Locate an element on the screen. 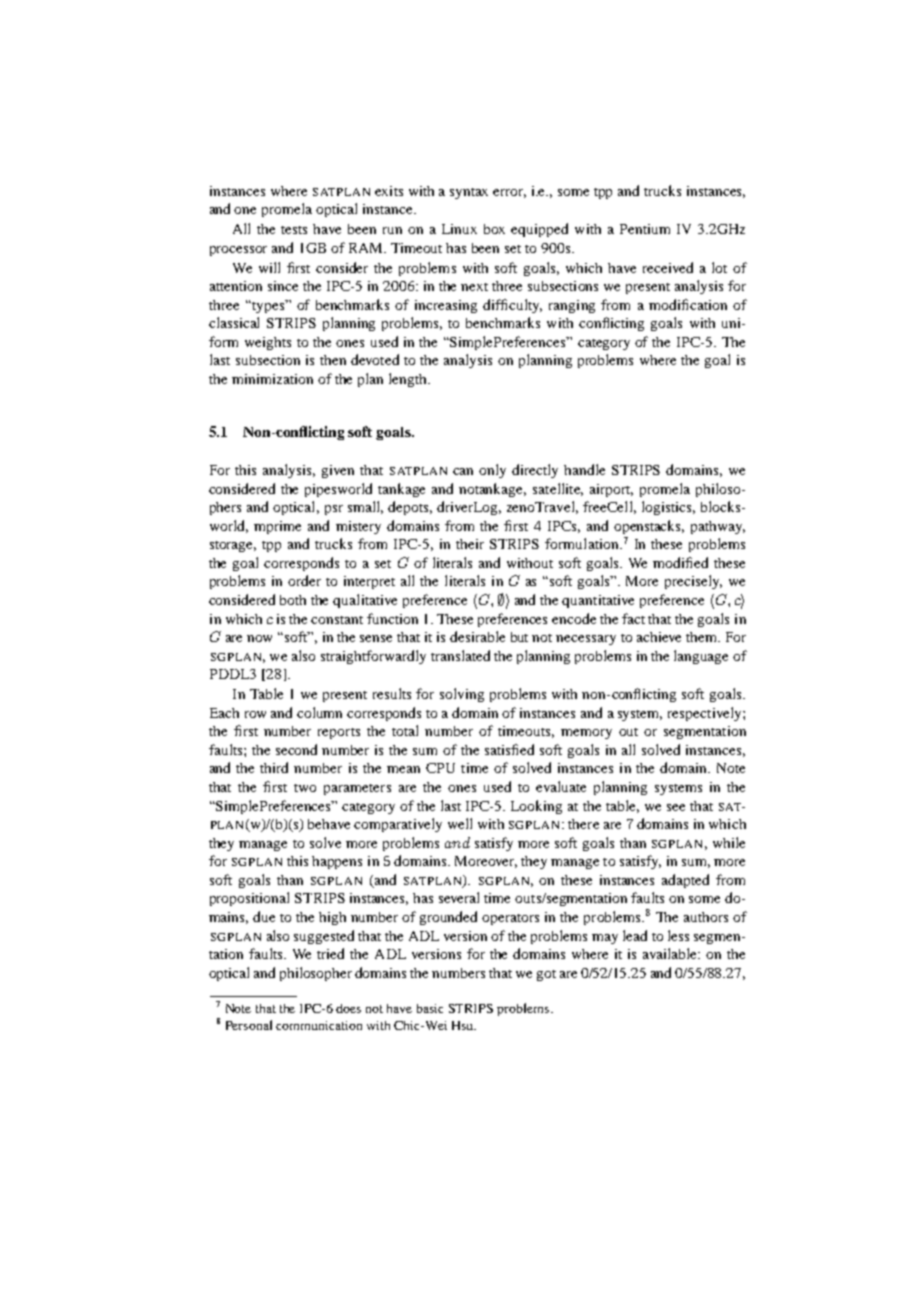 Image resolution: width=924 pixels, height=1308 pixels. basic is located at coordinates (430, 1008).
